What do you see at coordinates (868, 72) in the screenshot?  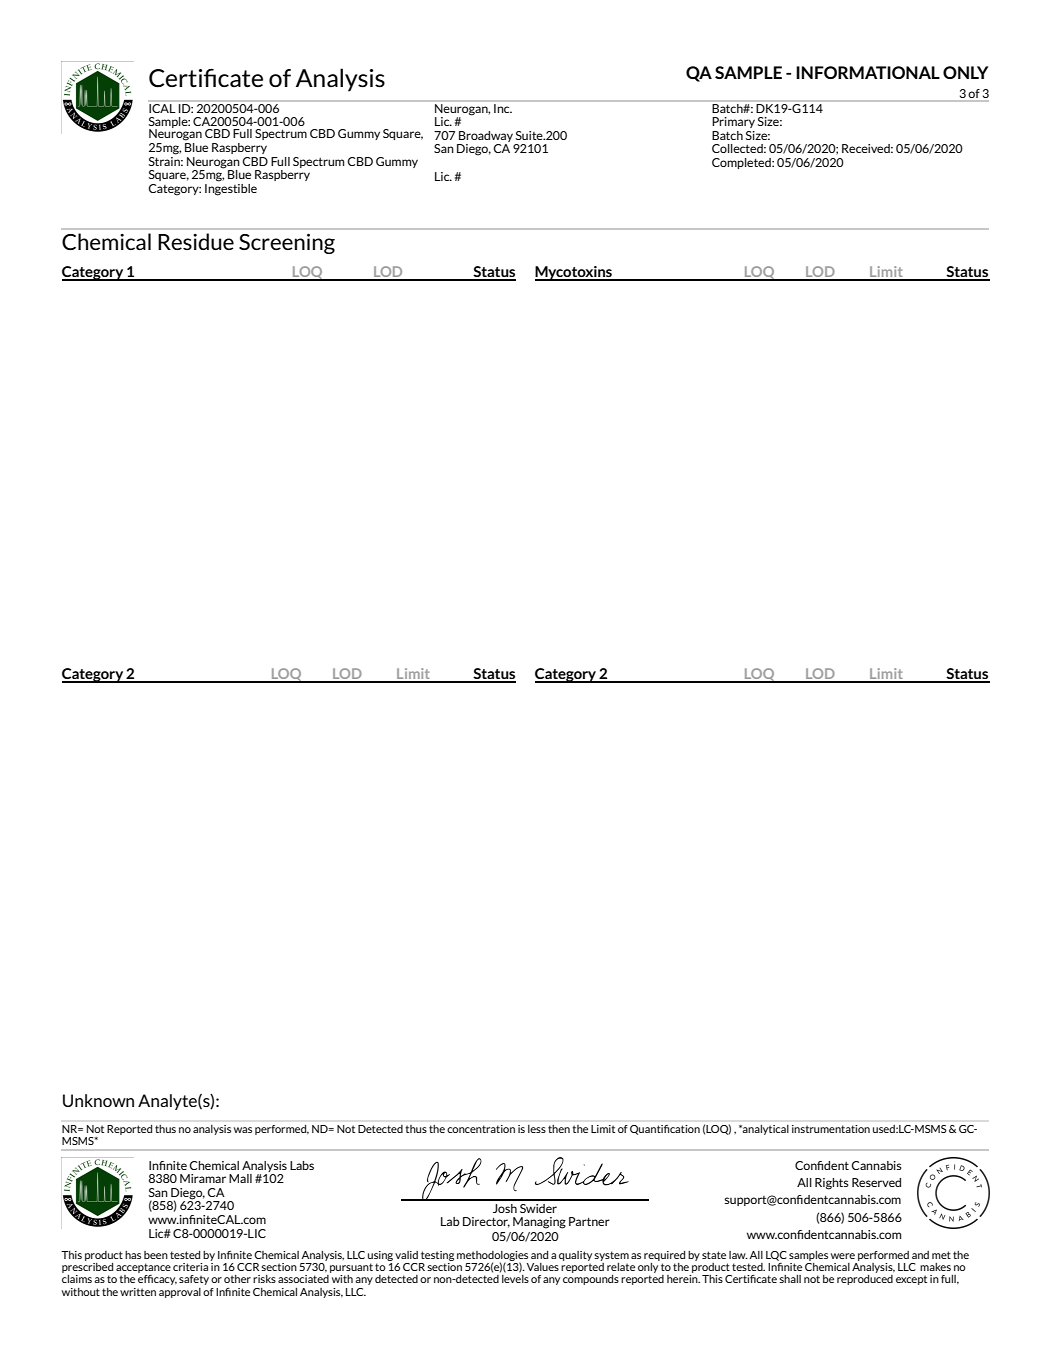 I see `INFORMATIONAL` at bounding box center [868, 72].
